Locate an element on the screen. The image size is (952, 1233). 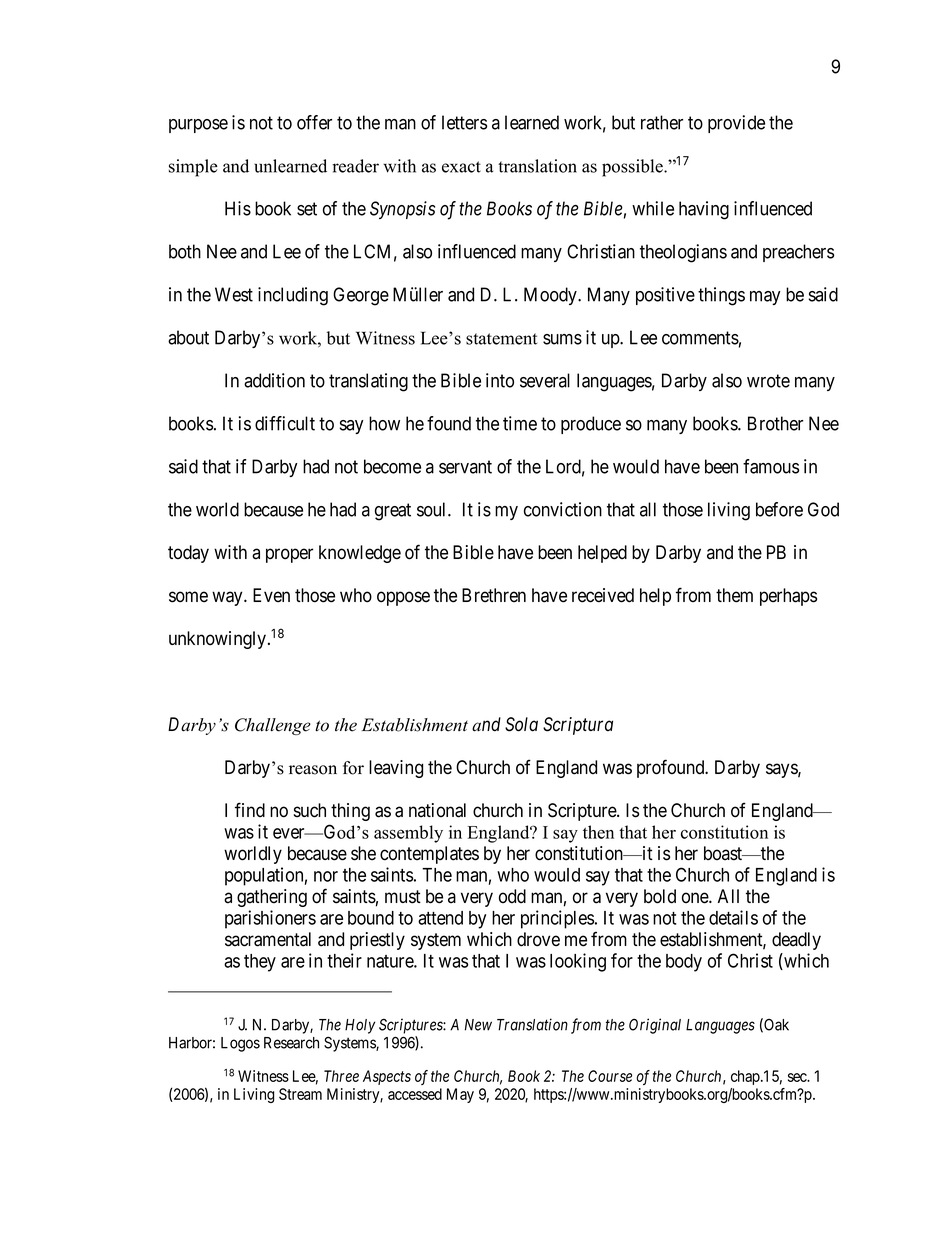
Brethren is located at coordinates (494, 595).
